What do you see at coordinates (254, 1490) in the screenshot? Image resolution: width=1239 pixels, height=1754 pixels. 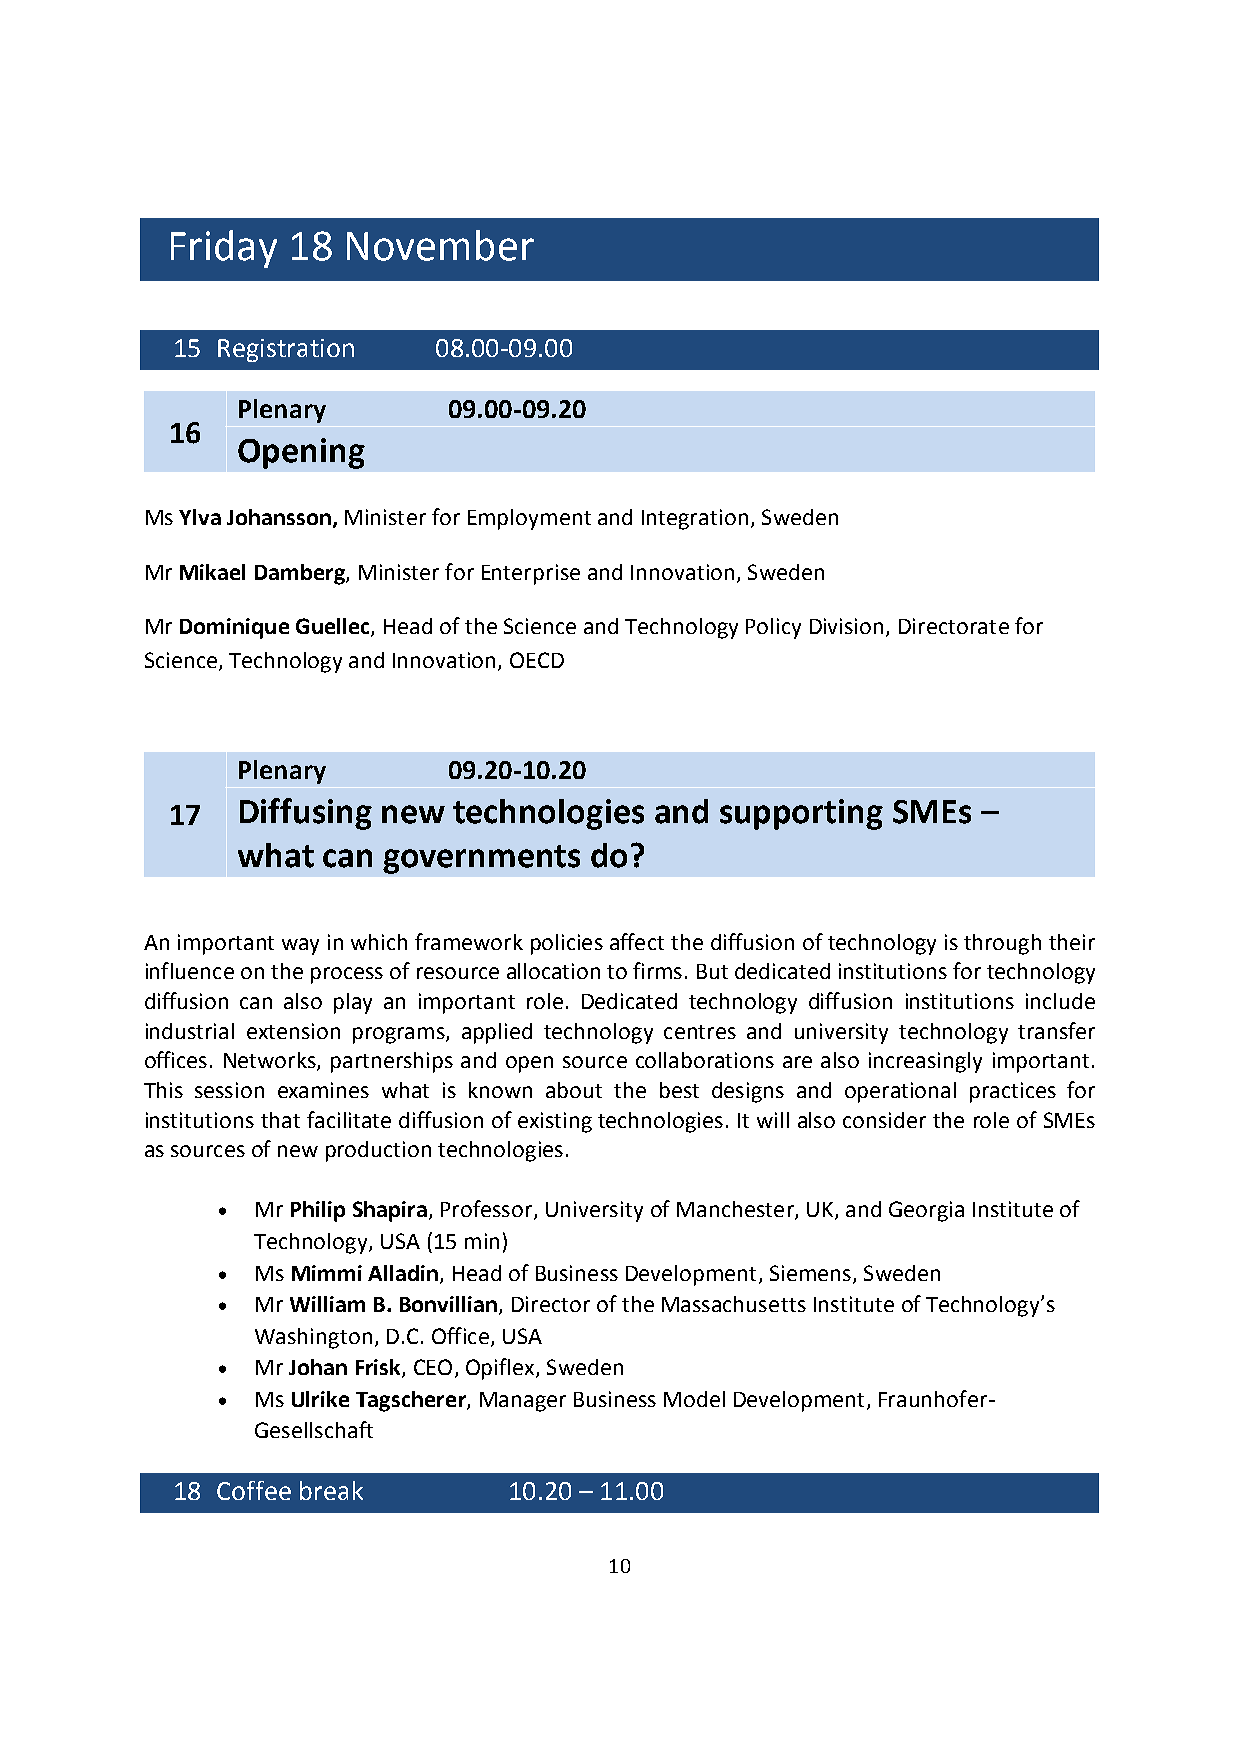 I see `Coffee` at bounding box center [254, 1490].
